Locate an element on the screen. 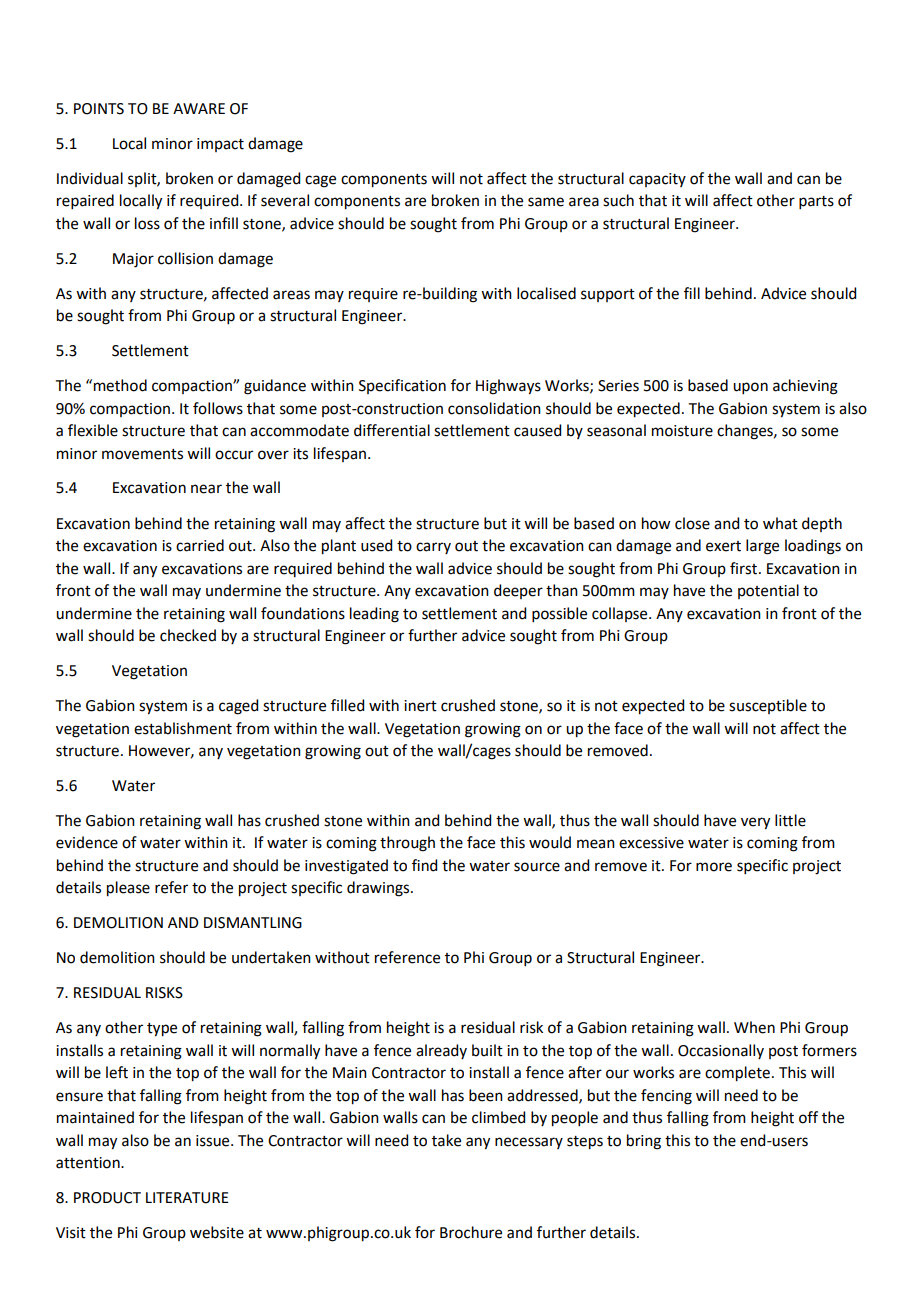  drawings is located at coordinates (379, 889).
